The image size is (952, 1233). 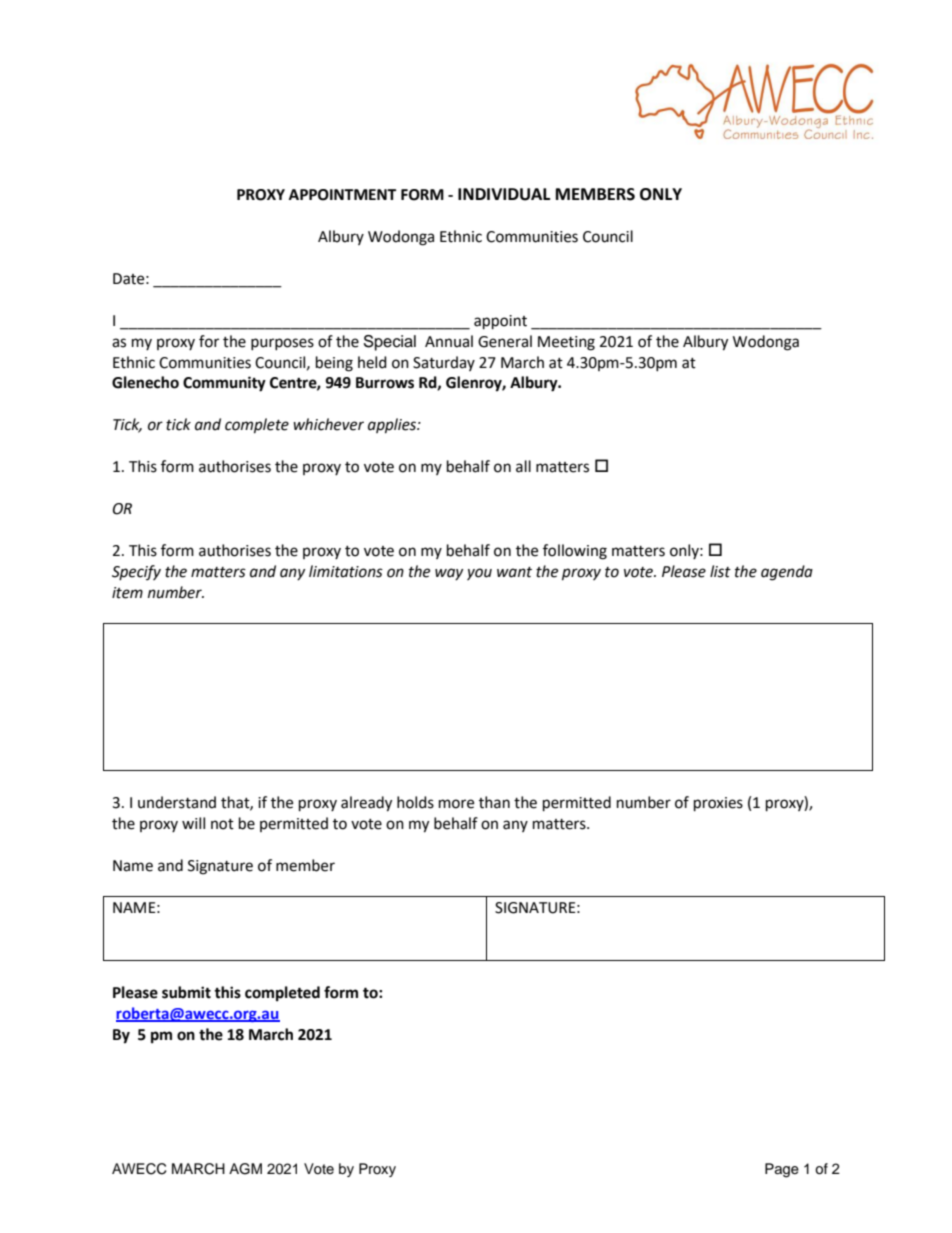 I want to click on INDIVIDUAL, so click(x=504, y=194).
